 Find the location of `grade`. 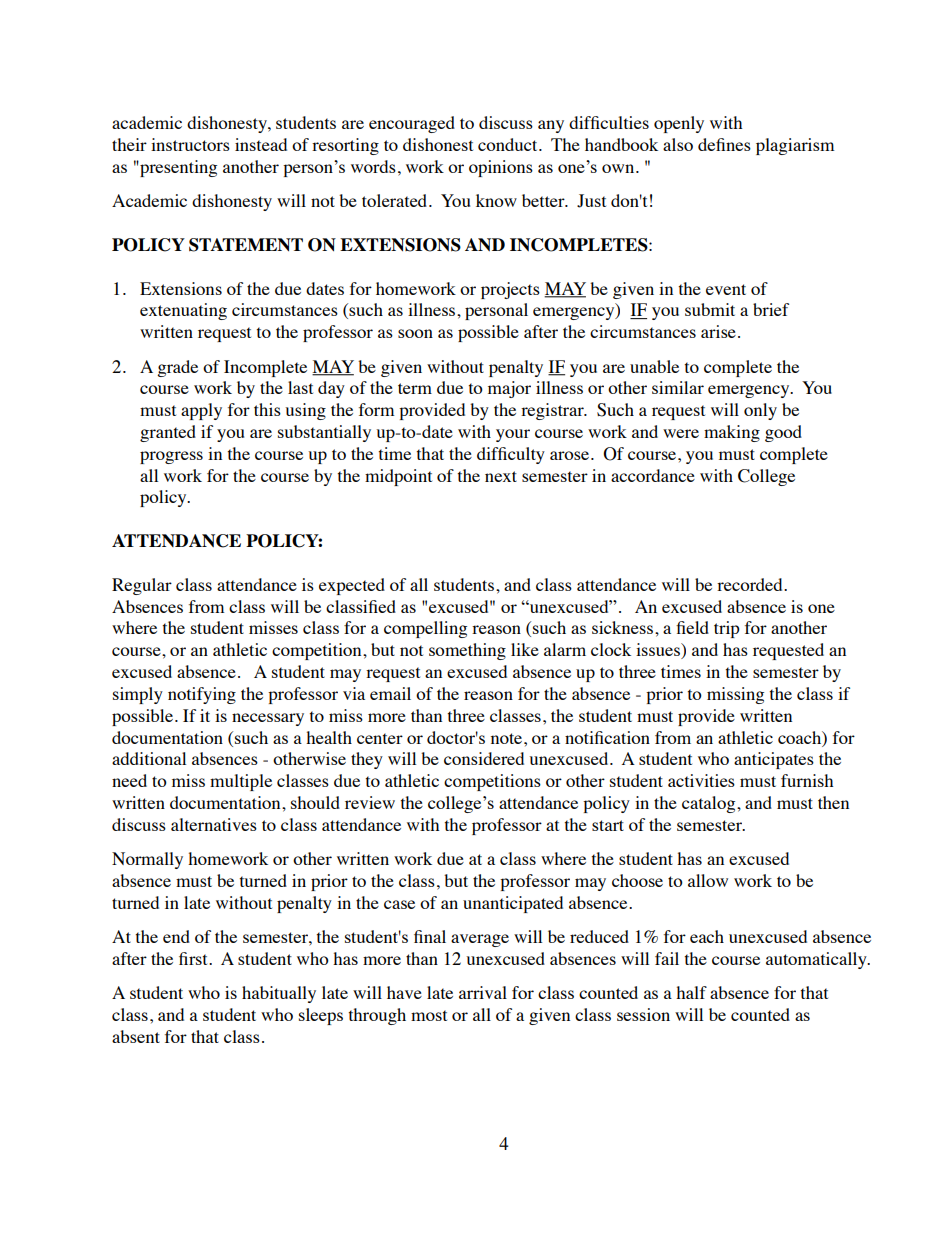

grade is located at coordinates (177, 368).
